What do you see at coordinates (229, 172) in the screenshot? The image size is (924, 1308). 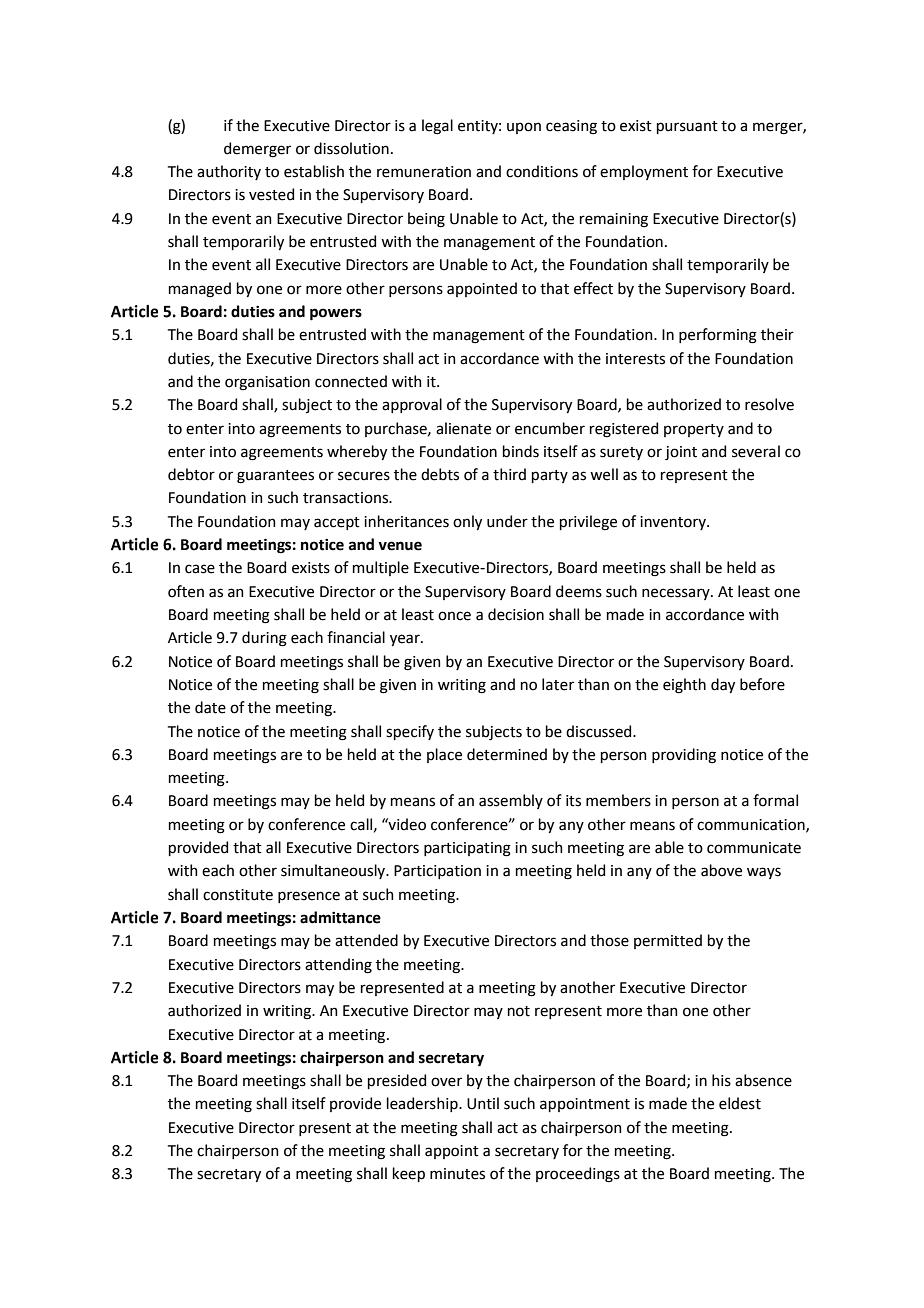 I see `authority` at bounding box center [229, 172].
